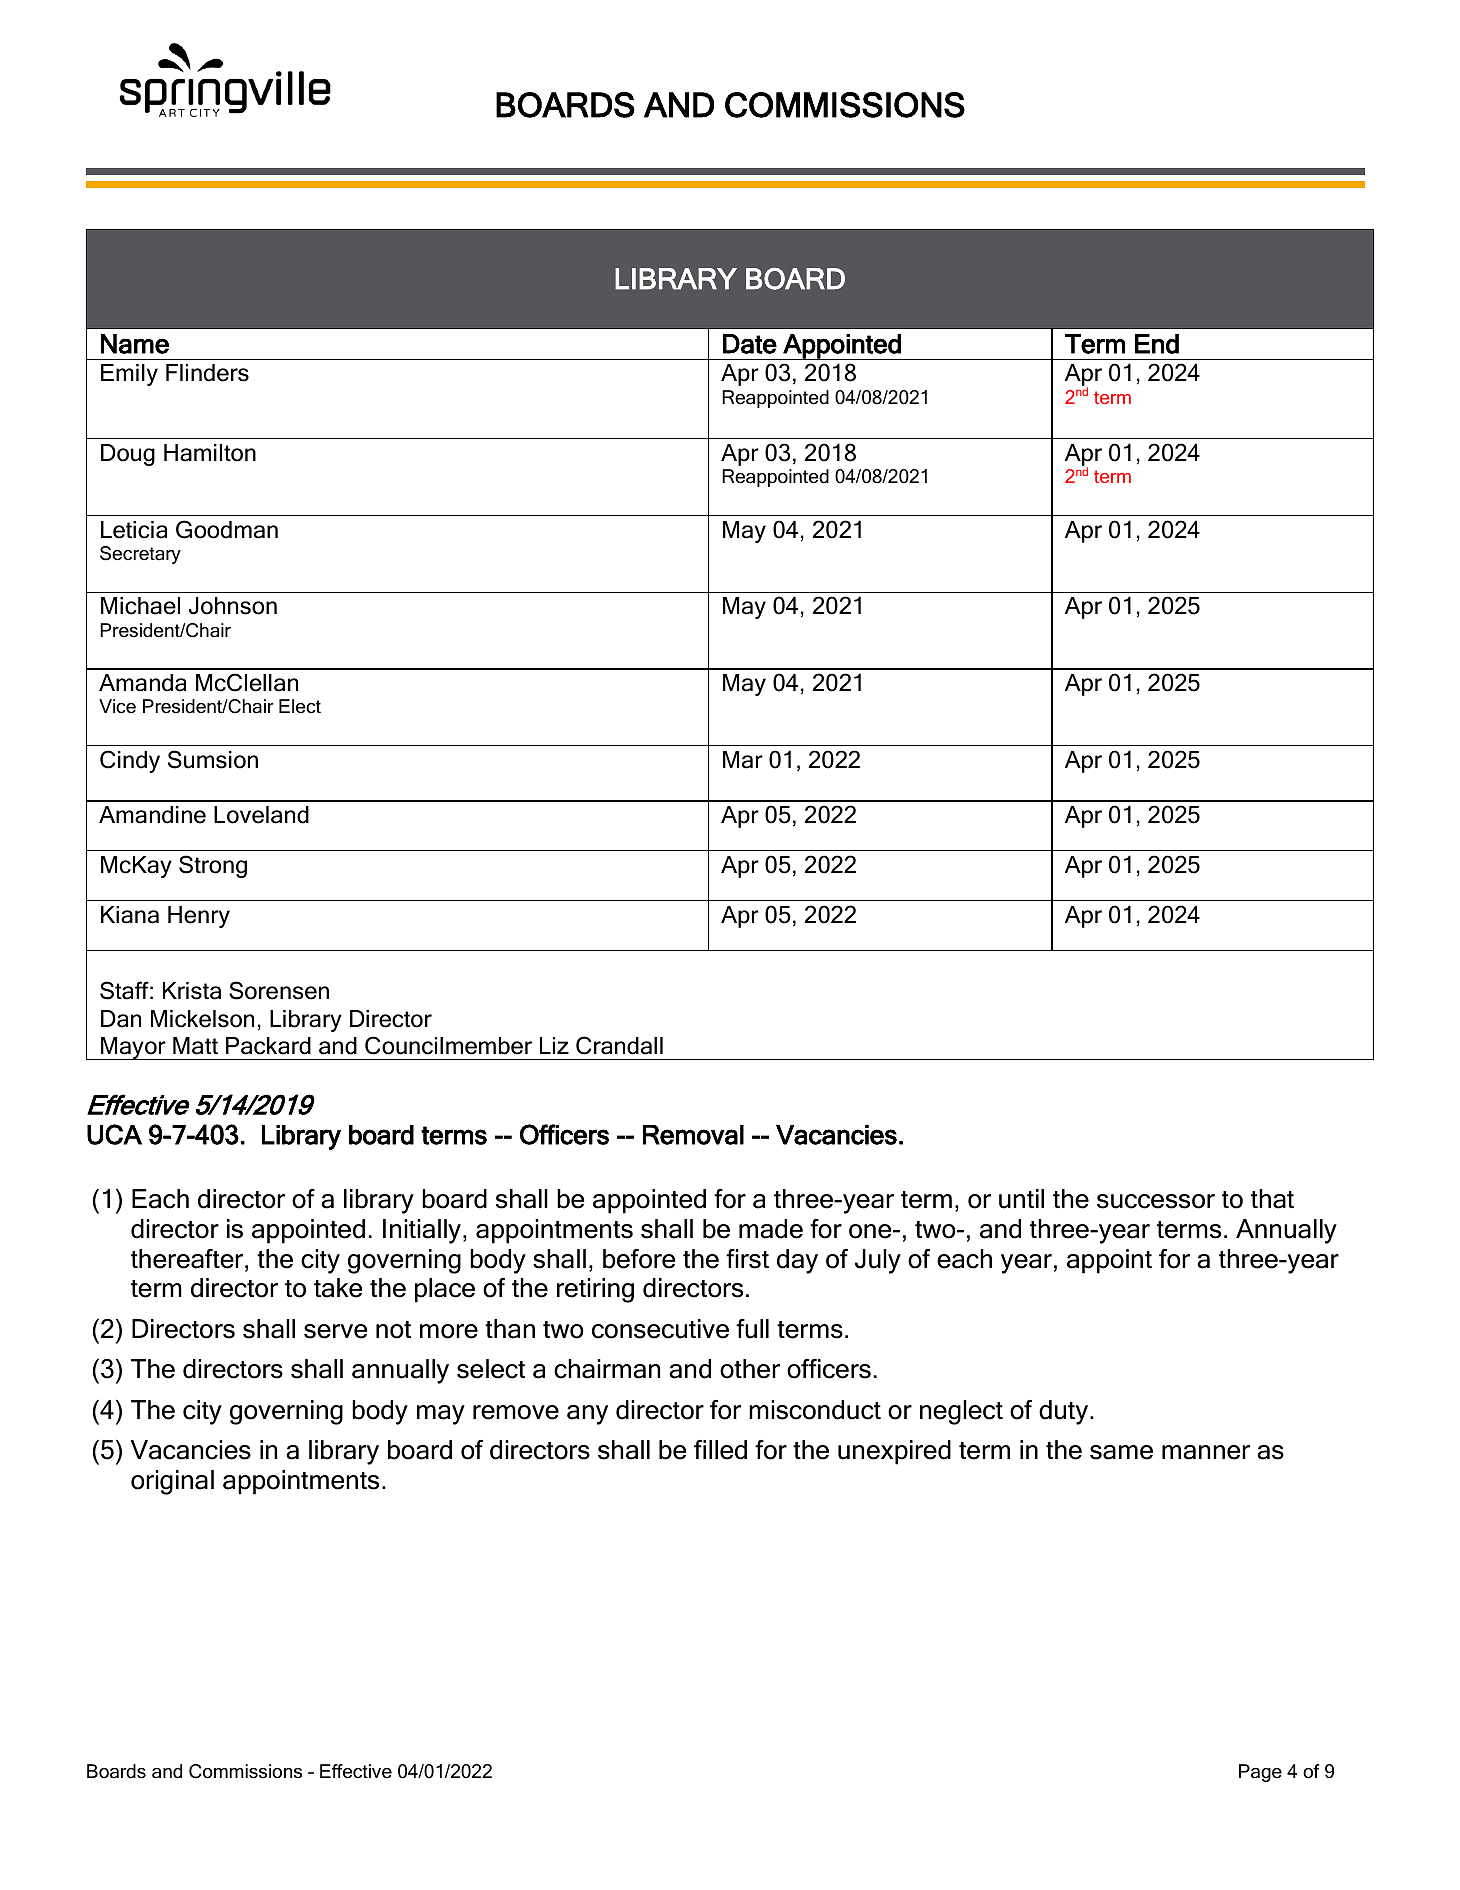 The height and width of the screenshot is (1890, 1460). What do you see at coordinates (172, 1482) in the screenshot?
I see `original` at bounding box center [172, 1482].
